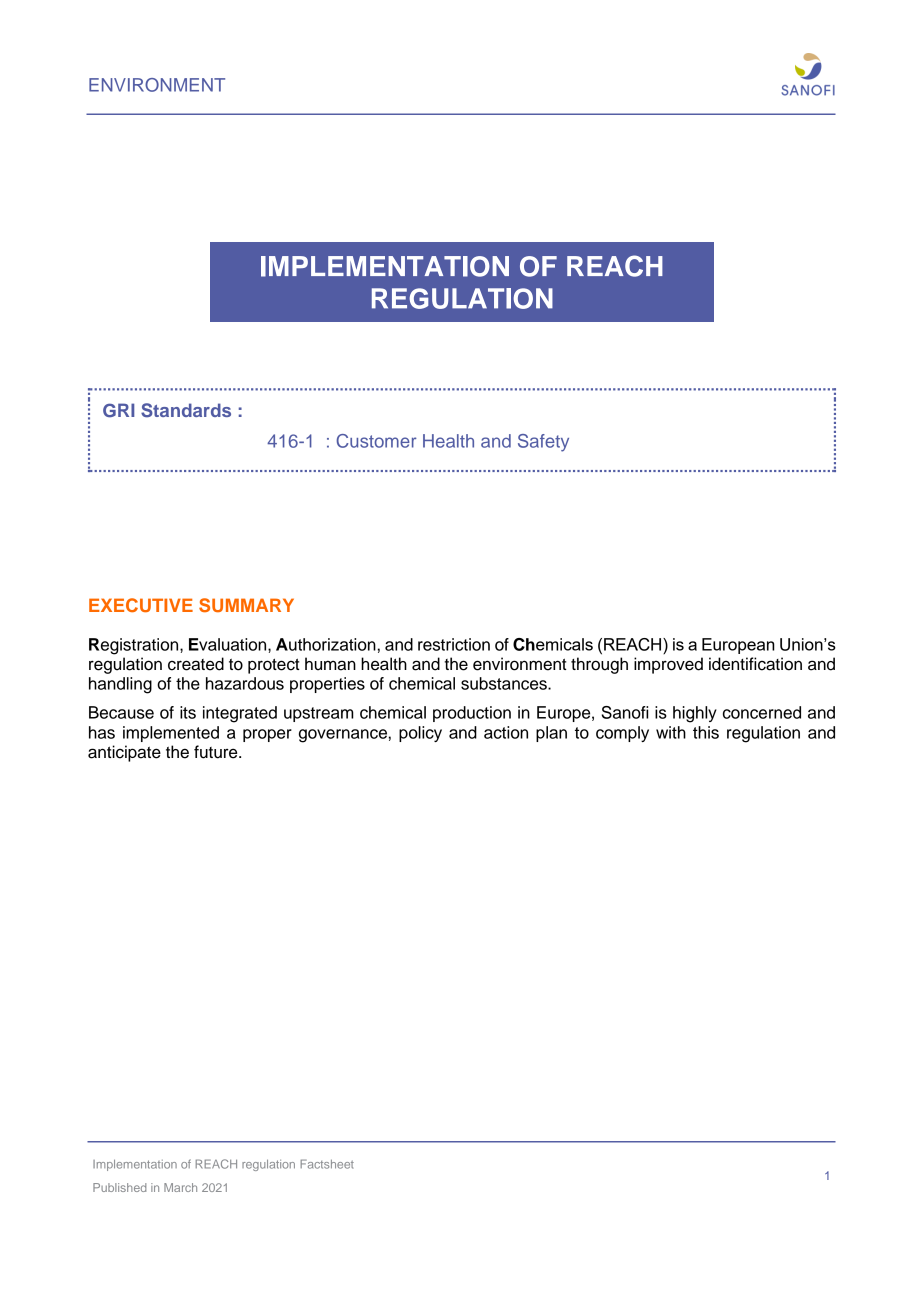  I want to click on improved, so click(668, 665).
